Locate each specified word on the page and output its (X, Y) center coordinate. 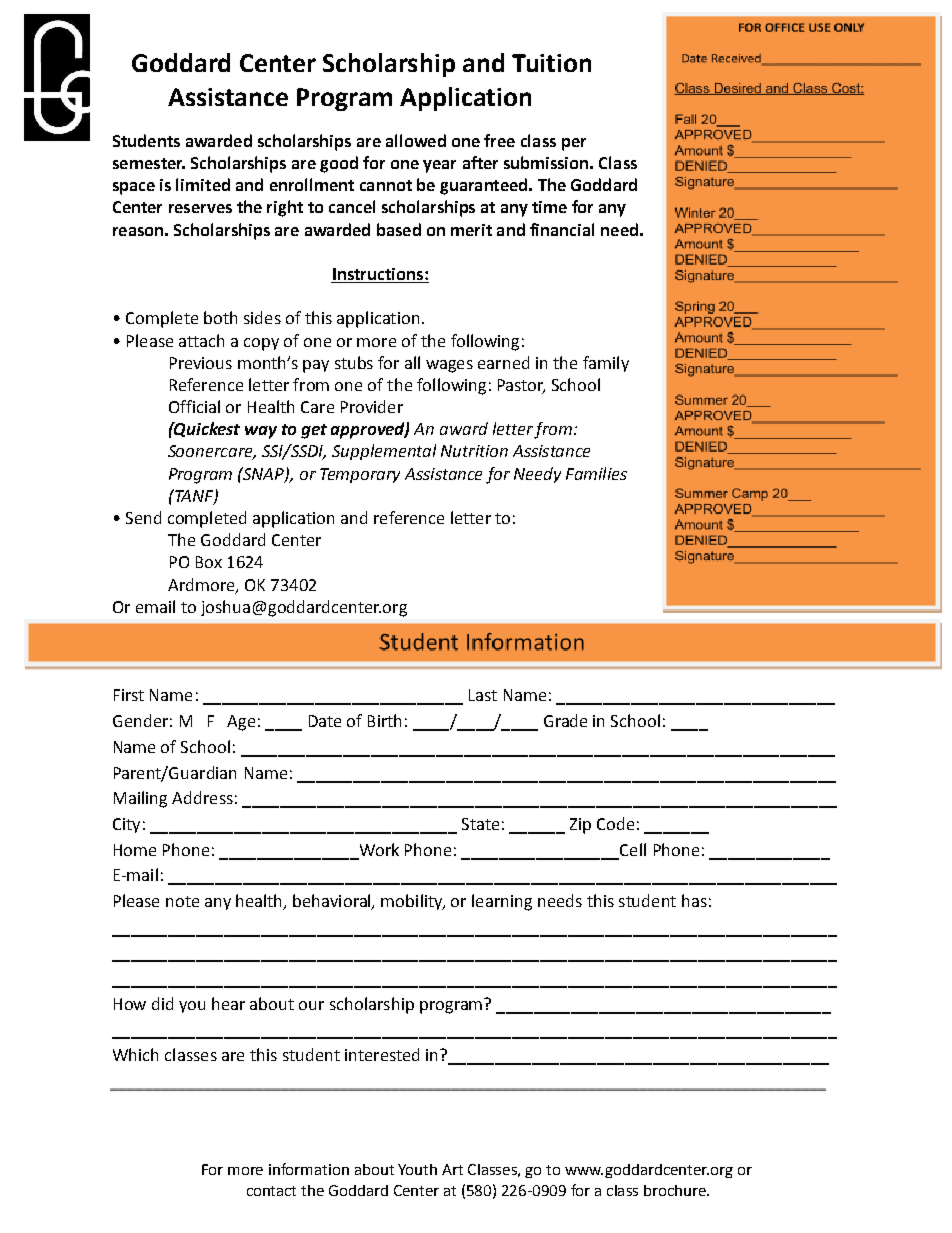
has (694, 900)
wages (449, 366)
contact (271, 1191)
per (574, 144)
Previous (201, 363)
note (182, 901)
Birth (384, 720)
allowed (416, 140)
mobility (413, 902)
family (606, 364)
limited (203, 184)
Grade (565, 720)
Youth (417, 1169)
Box (209, 562)
